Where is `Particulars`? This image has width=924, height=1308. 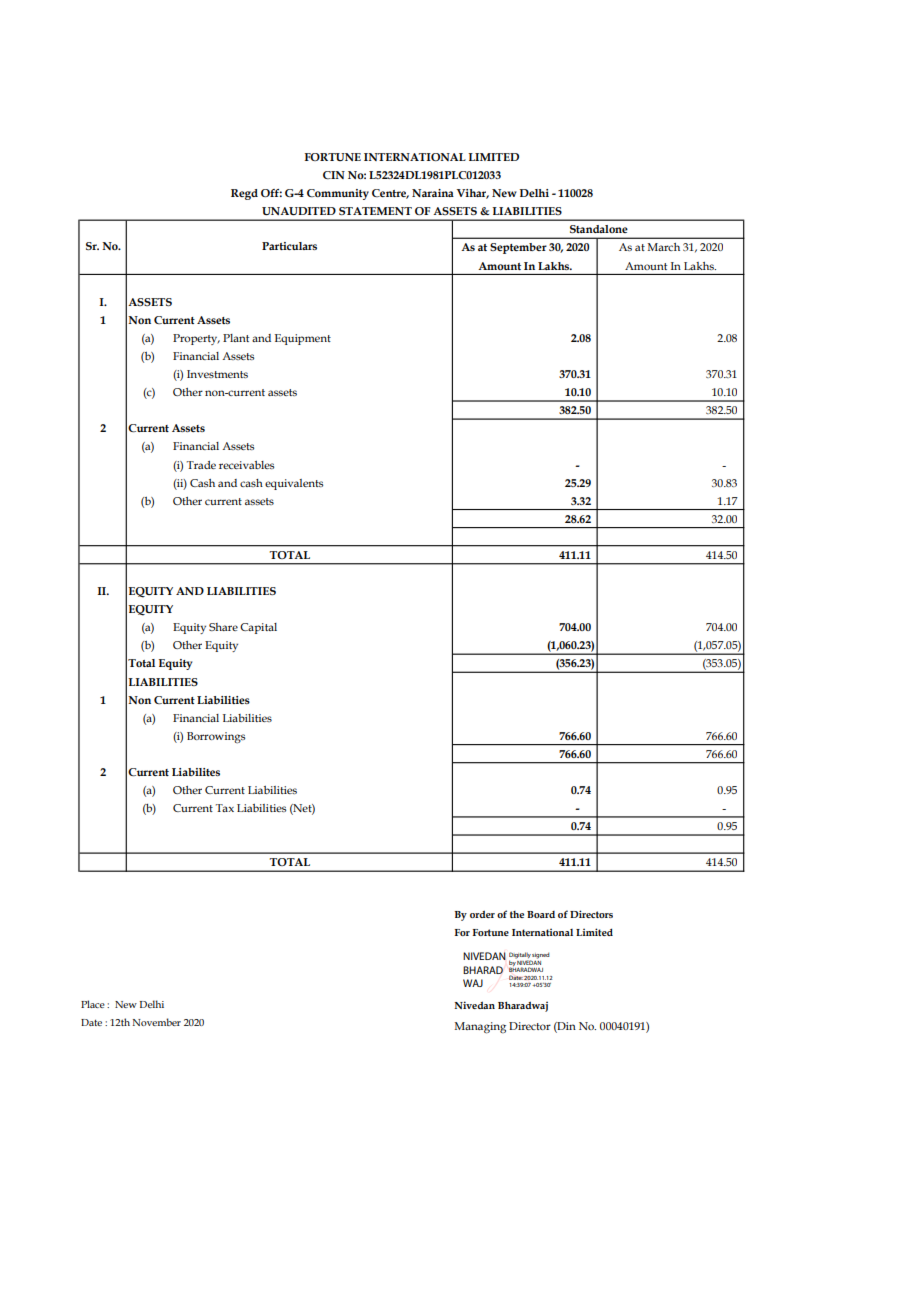
Particulars is located at coordinates (289, 246).
